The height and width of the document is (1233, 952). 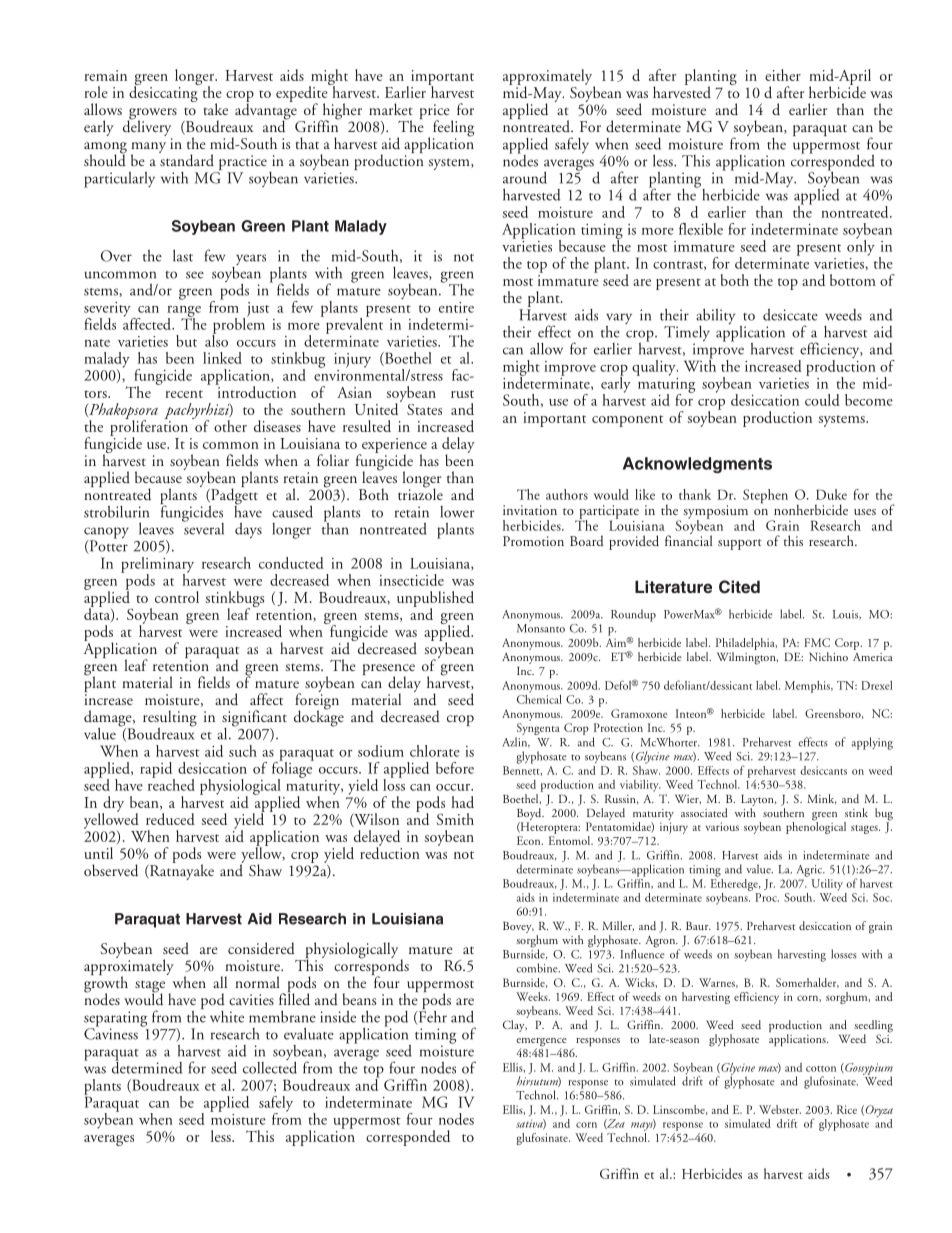 I want to click on Cited, so click(x=739, y=587).
